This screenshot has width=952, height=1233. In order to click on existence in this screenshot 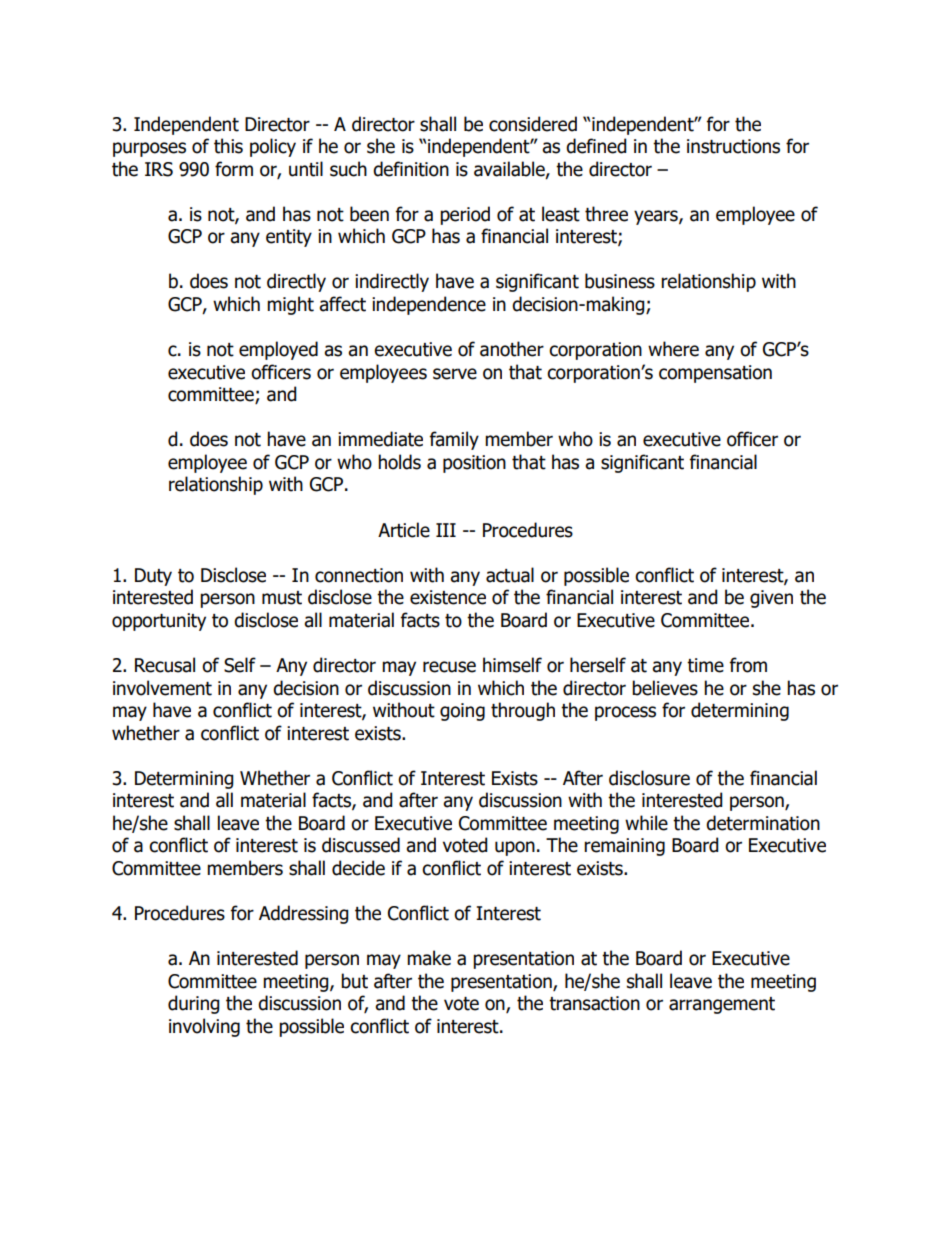, I will do `click(448, 597)`.
